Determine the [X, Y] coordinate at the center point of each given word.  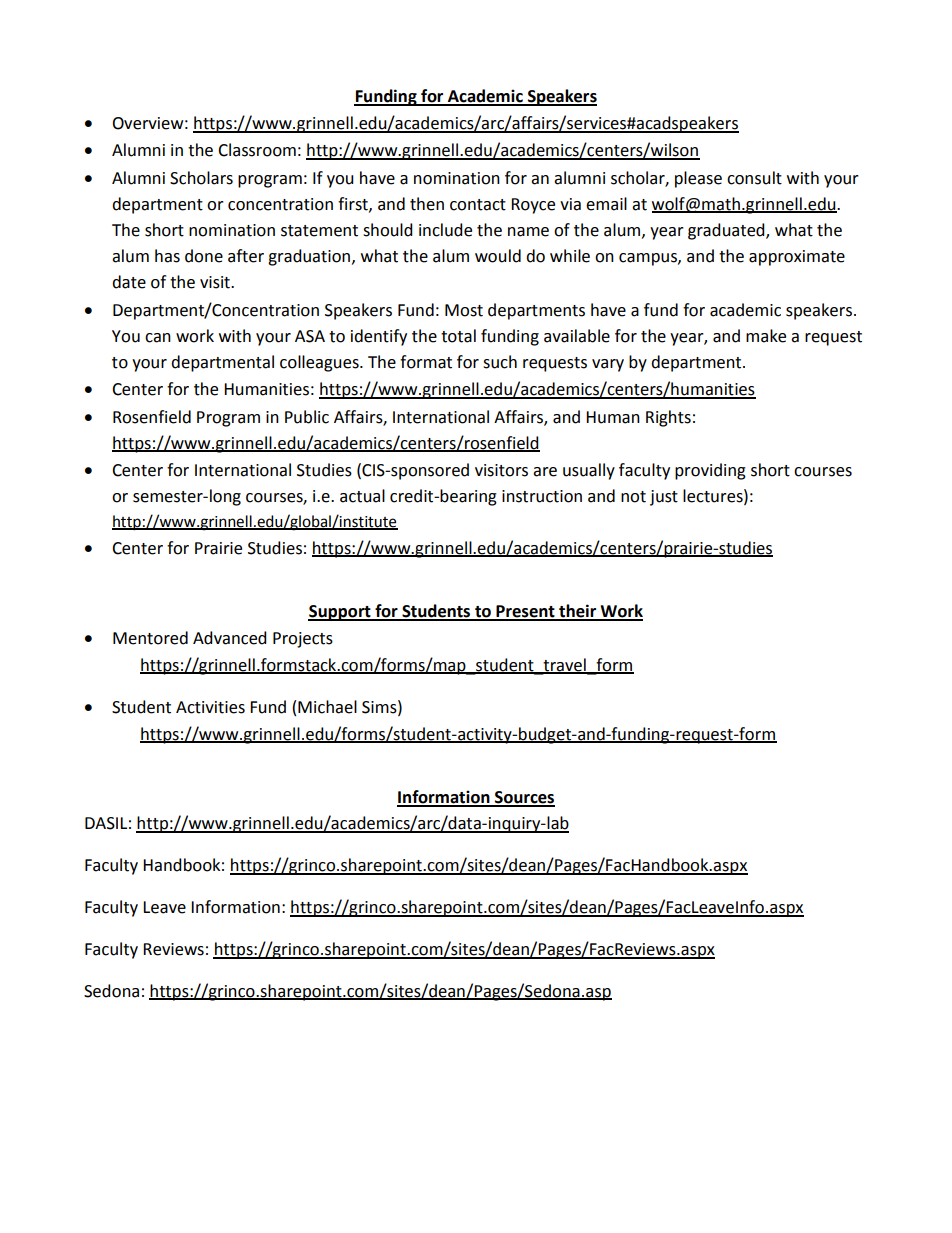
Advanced [230, 638]
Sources [524, 798]
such [500, 362]
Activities [210, 707]
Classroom [257, 150]
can [158, 338]
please [698, 179]
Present [525, 612]
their [578, 612]
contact [478, 205]
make [766, 336]
